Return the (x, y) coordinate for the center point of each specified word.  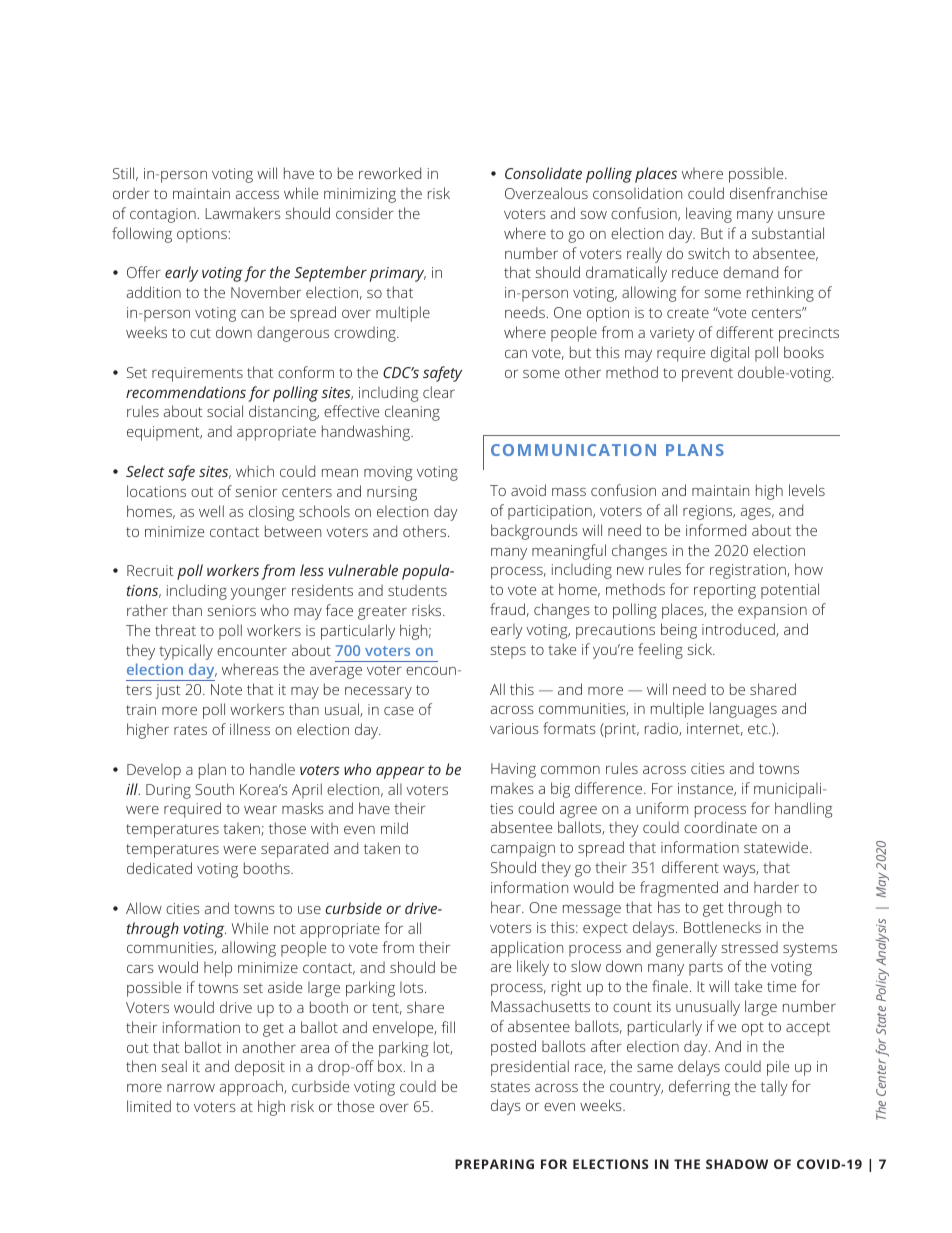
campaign (523, 849)
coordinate (720, 827)
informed (716, 530)
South (214, 789)
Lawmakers (243, 213)
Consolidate (543, 173)
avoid (528, 490)
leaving (709, 215)
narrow (191, 1088)
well (211, 511)
